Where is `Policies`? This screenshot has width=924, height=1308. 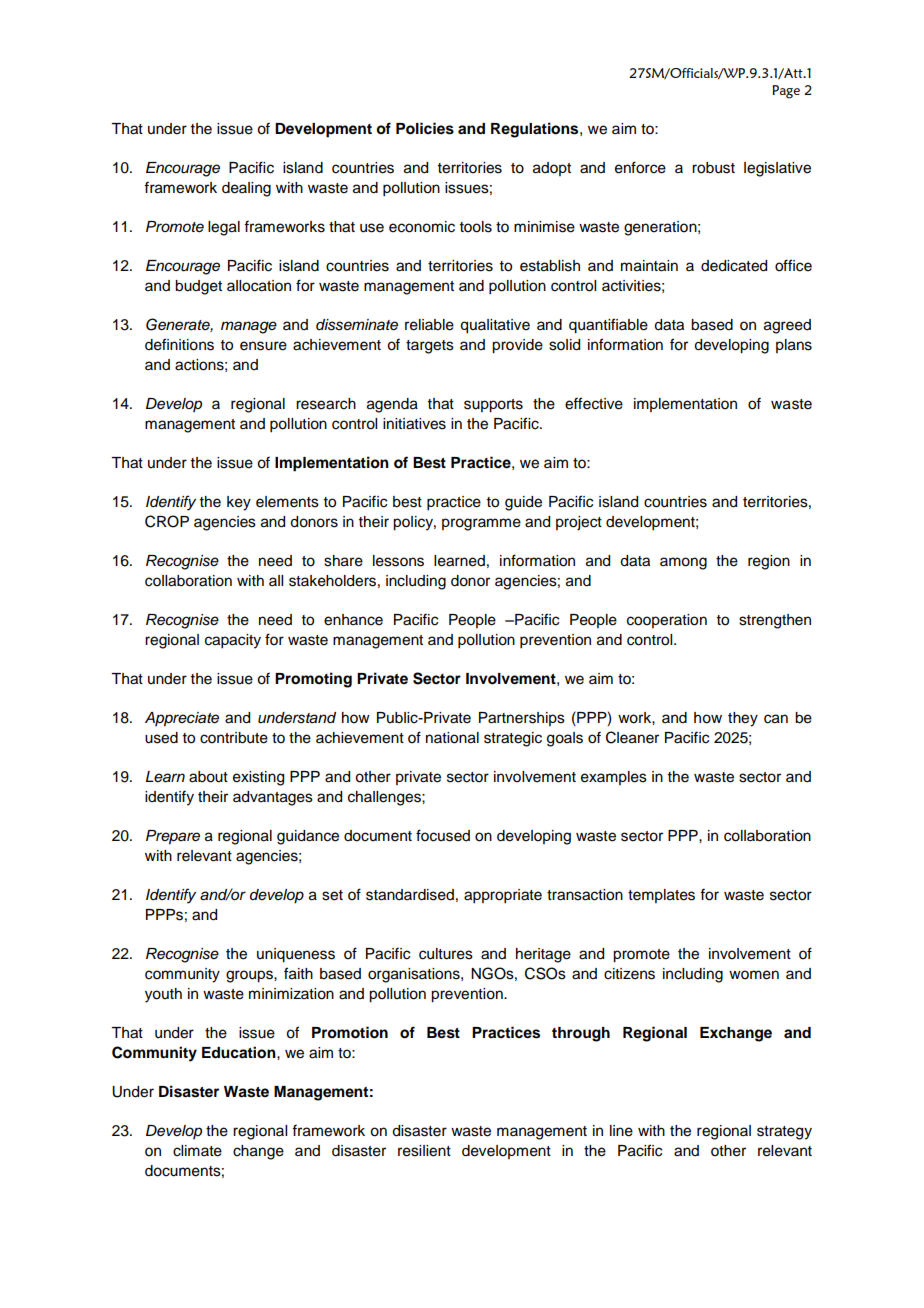
Policies is located at coordinates (425, 128).
